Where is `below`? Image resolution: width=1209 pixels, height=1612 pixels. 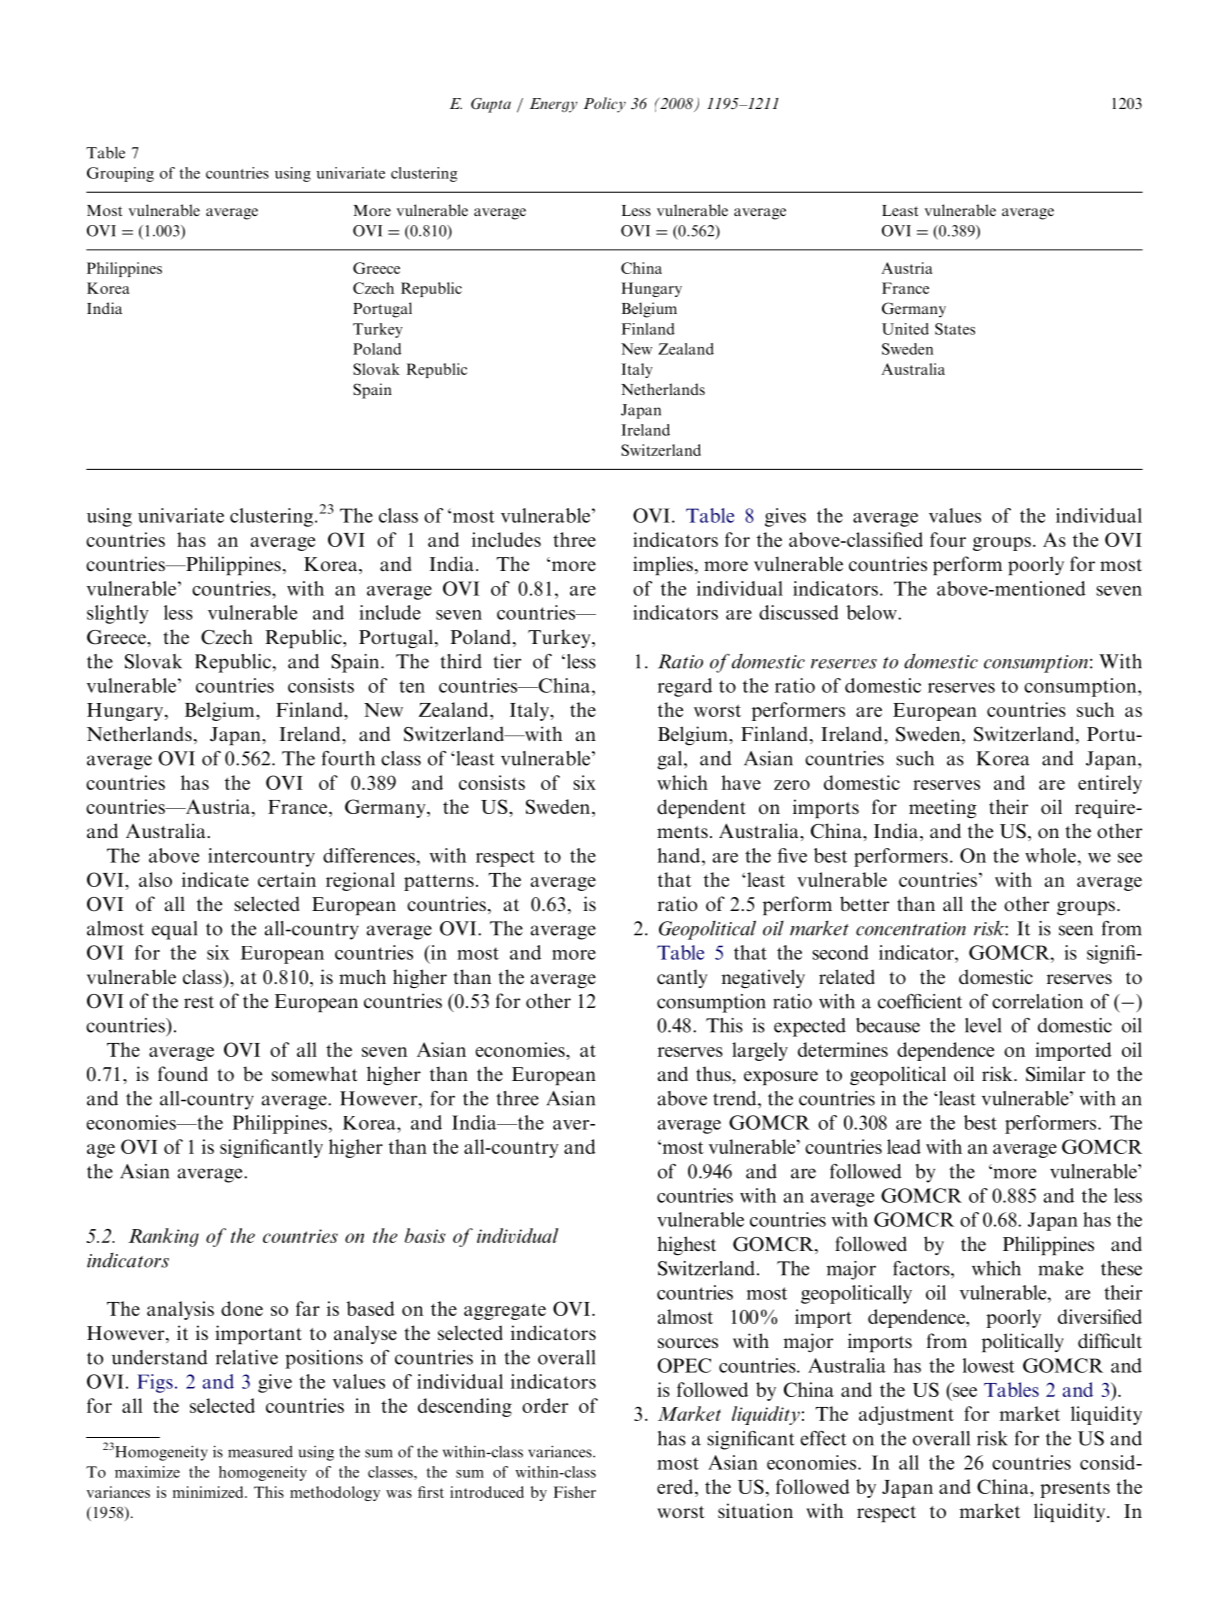 below is located at coordinates (873, 612).
